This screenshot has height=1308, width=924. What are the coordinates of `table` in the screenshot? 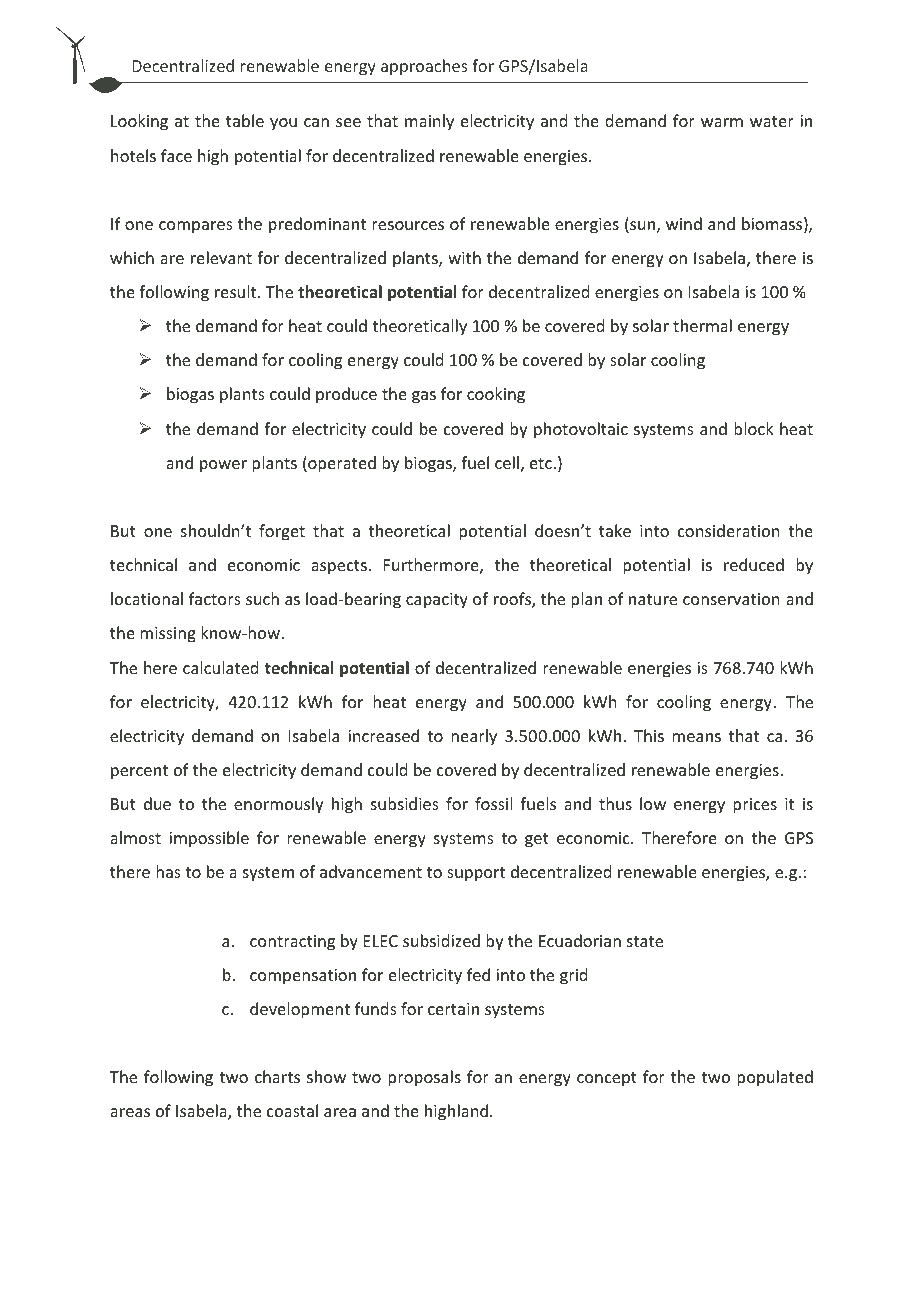 It's located at (245, 120).
